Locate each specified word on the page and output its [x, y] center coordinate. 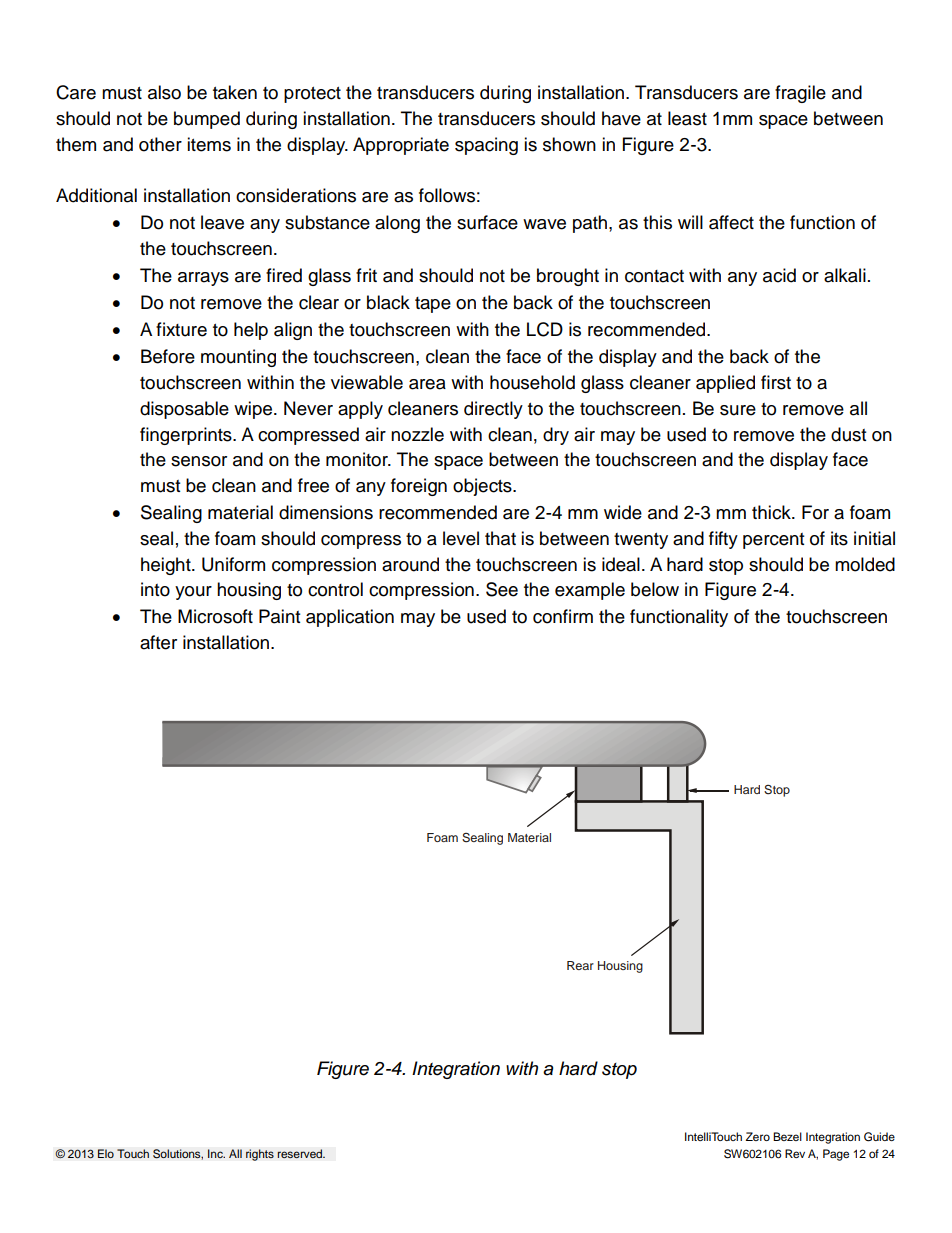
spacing [486, 146]
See [502, 589]
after [158, 642]
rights [260, 1155]
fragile [800, 94]
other [160, 144]
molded [865, 564]
